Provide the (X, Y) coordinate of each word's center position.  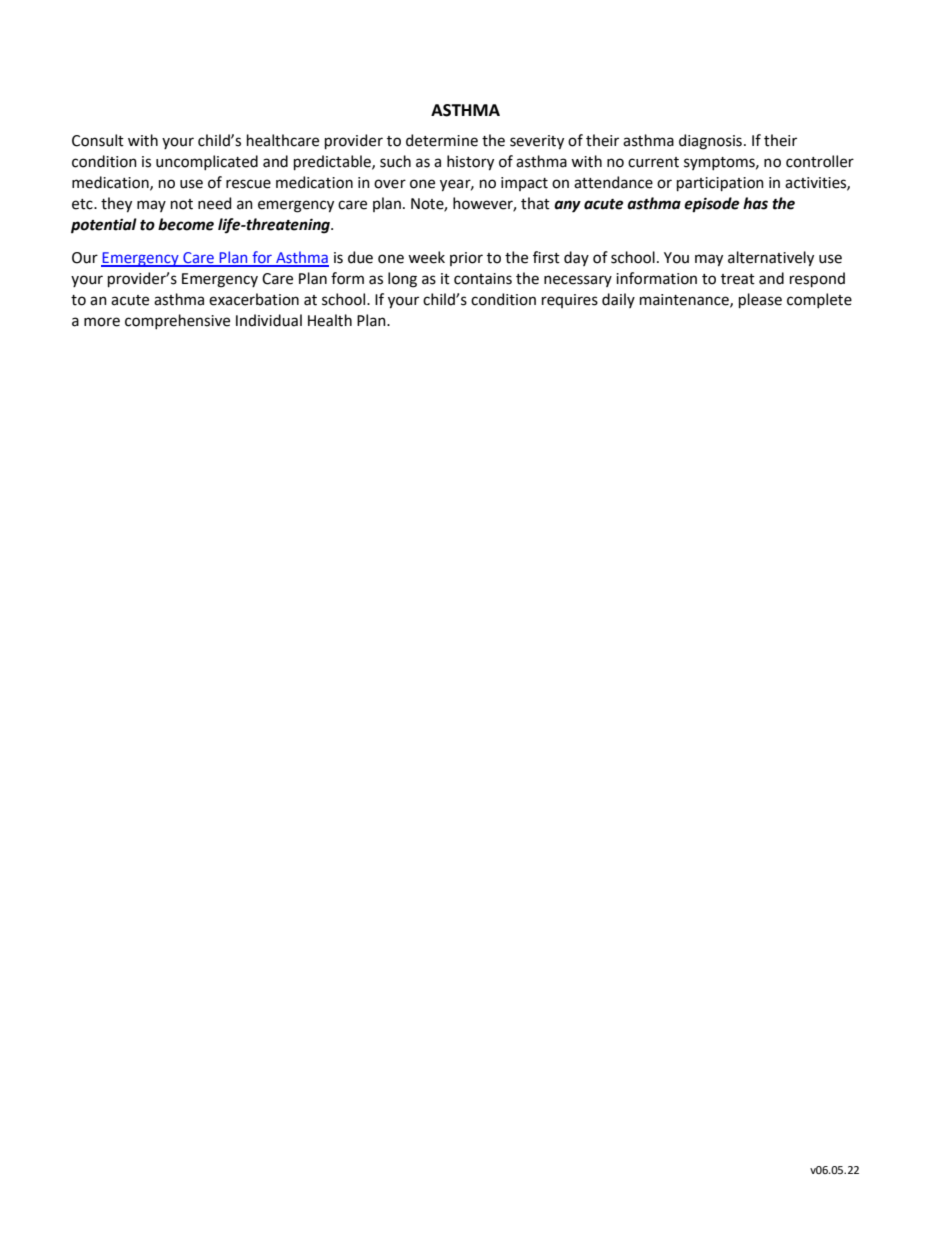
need (214, 203)
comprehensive (177, 321)
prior (466, 259)
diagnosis (710, 142)
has (755, 203)
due (360, 257)
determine (442, 140)
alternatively (771, 259)
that (535, 203)
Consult (98, 140)
